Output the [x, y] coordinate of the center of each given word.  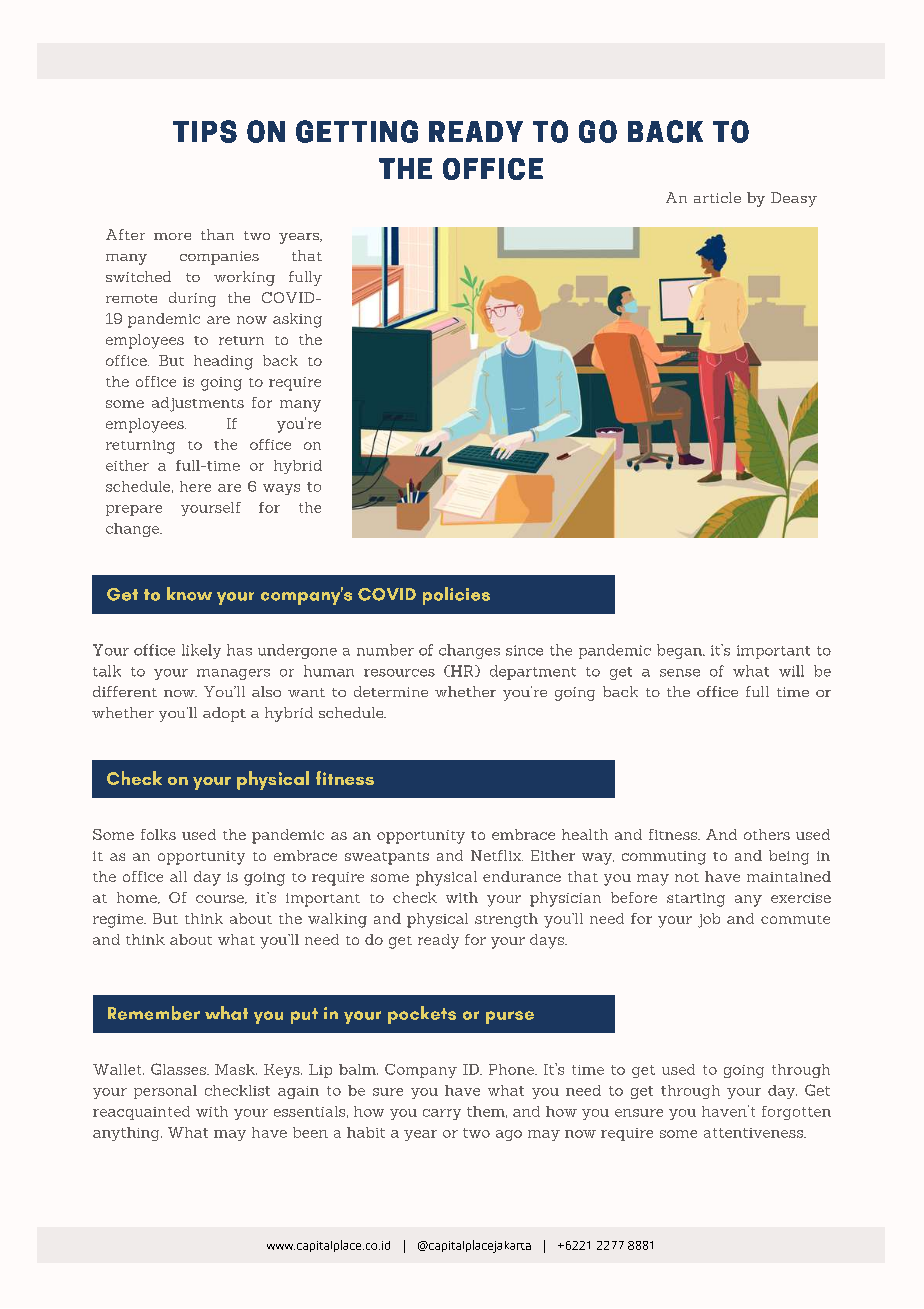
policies [456, 596]
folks [158, 834]
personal [165, 1092]
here [195, 486]
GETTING [357, 131]
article [717, 197]
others [767, 834]
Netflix [497, 855]
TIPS [205, 131]
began [680, 651]
